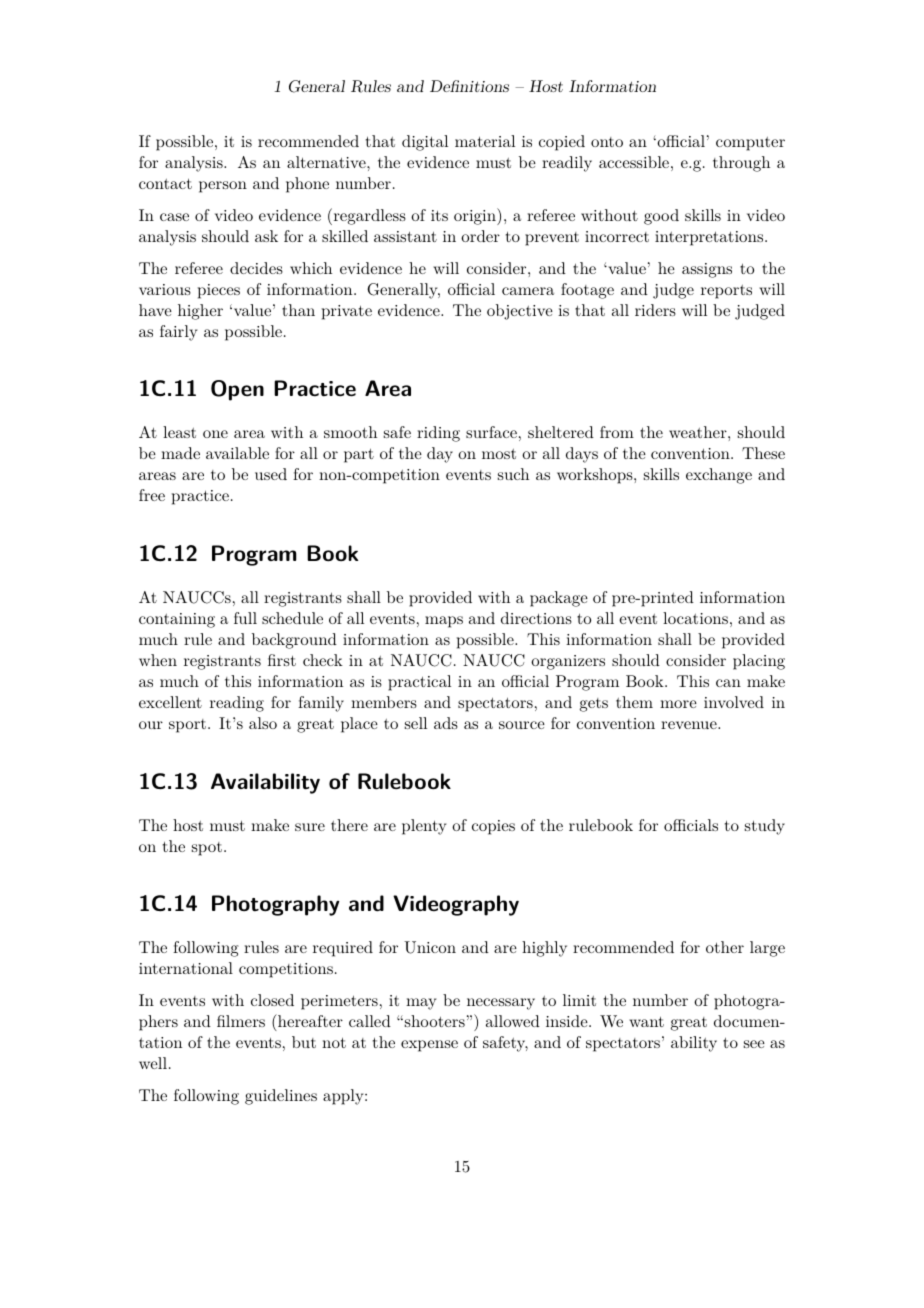 This document has width=924, height=1308. I want to click on person, so click(223, 187).
